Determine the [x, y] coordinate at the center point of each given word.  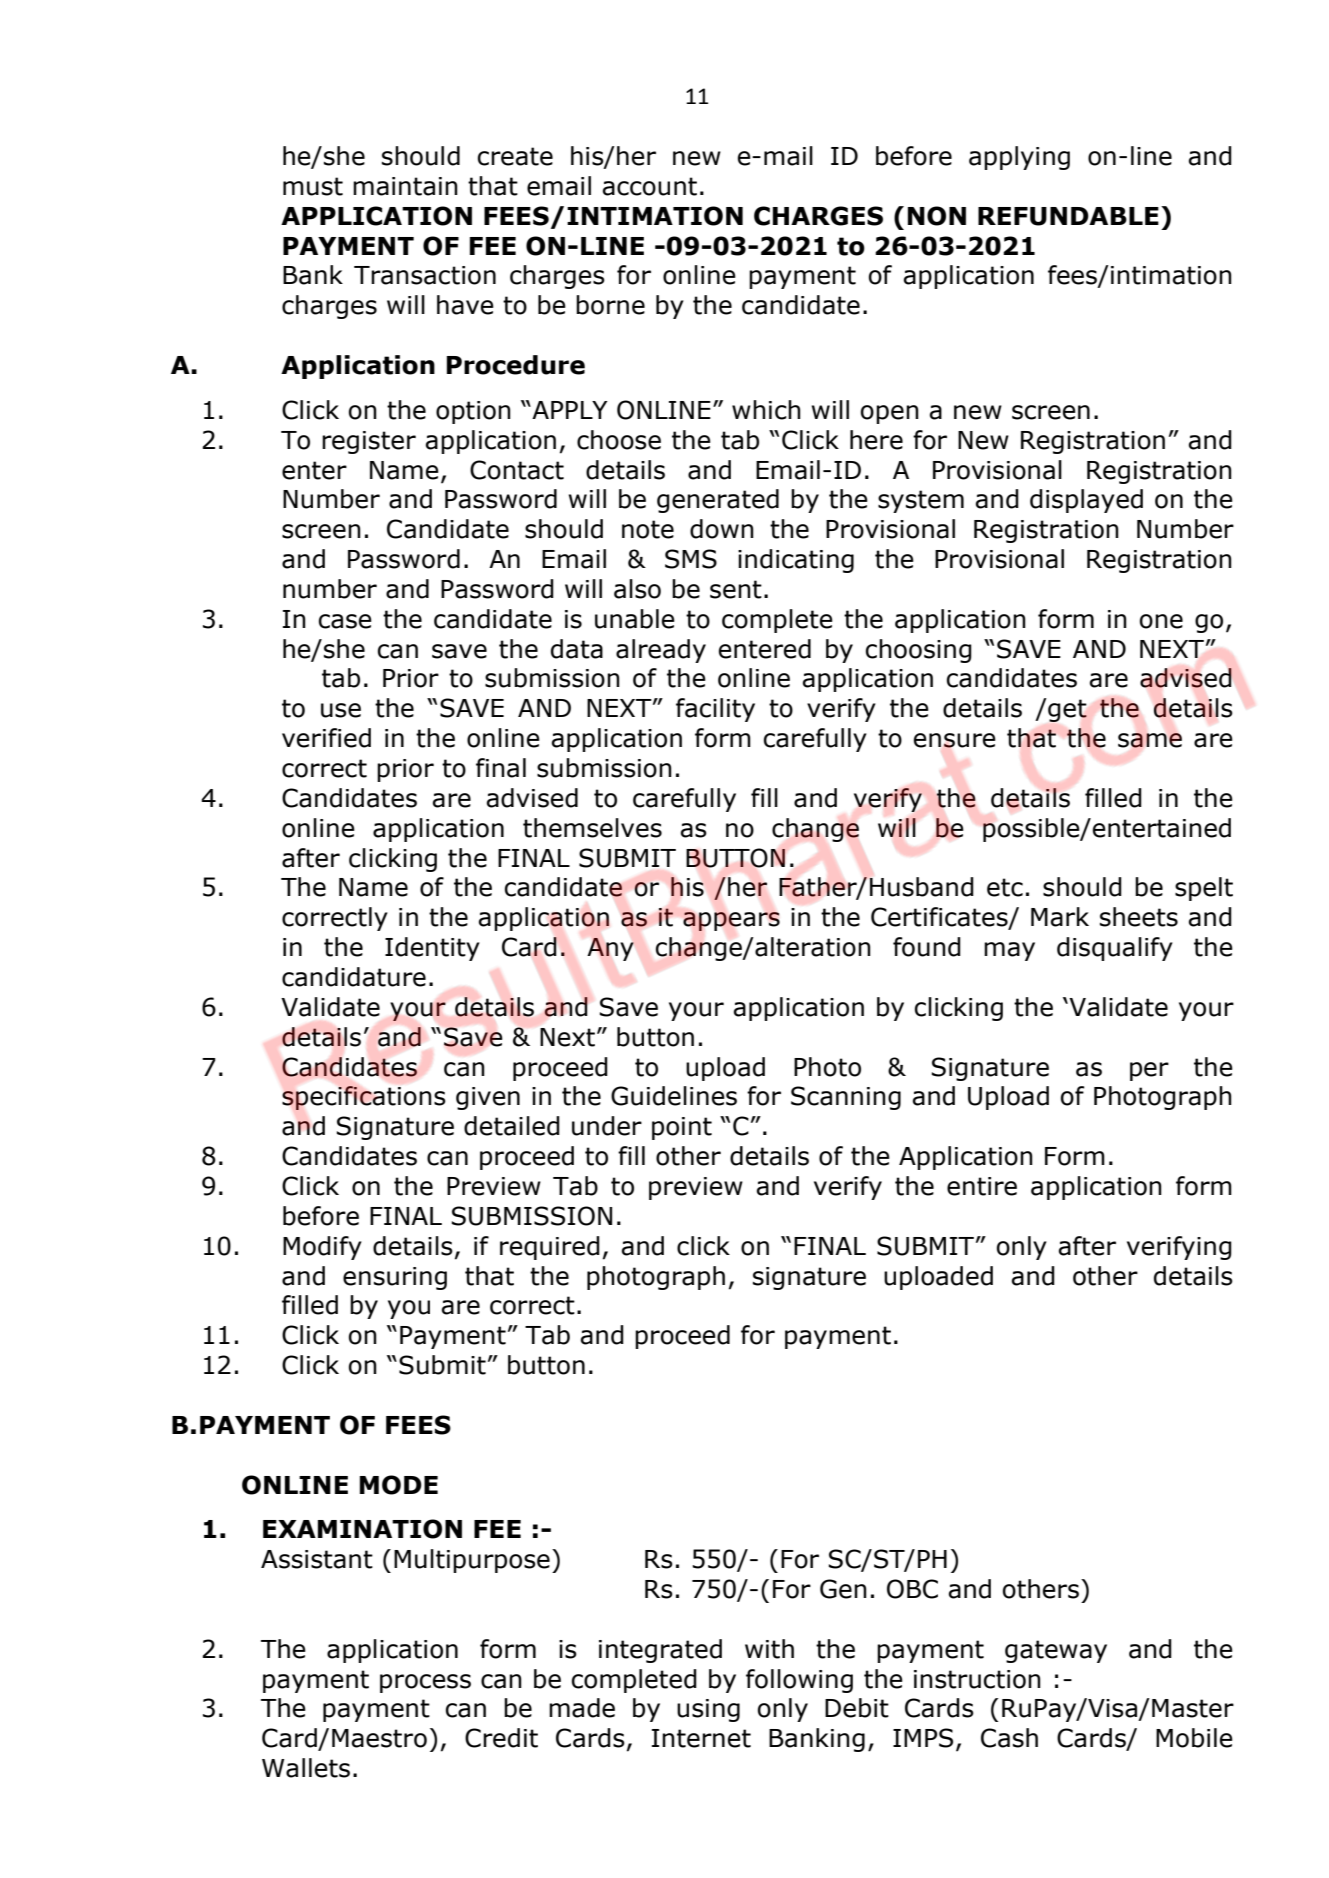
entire [982, 1186]
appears [731, 921]
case [345, 621]
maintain [405, 186]
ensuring [395, 1278]
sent [736, 589]
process [425, 1683]
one [1161, 621]
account [650, 186]
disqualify [1115, 949]
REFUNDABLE [1068, 216]
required [550, 1248]
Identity [432, 949]
